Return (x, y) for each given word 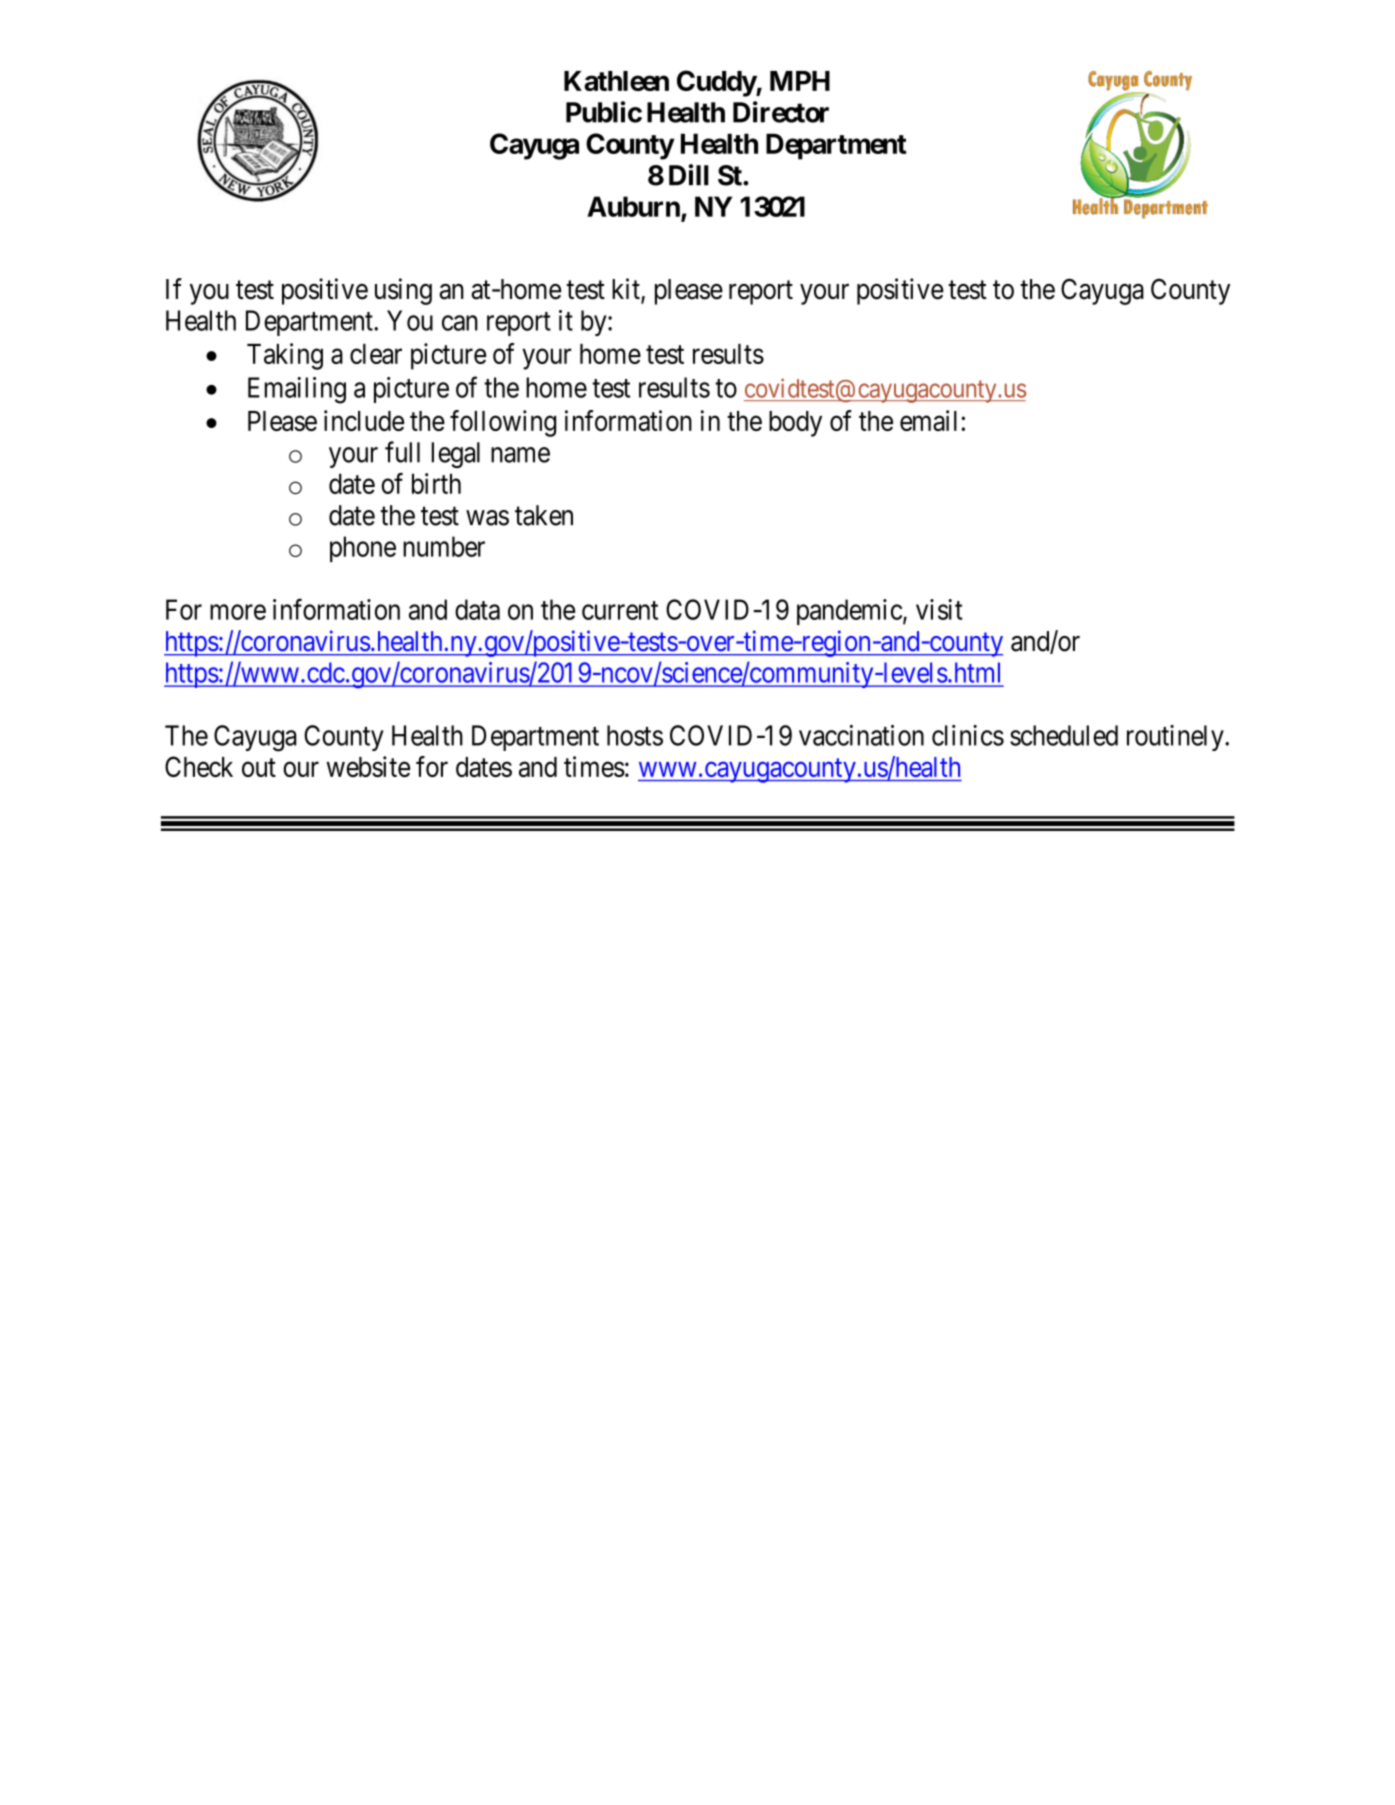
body (795, 424)
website (368, 766)
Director (781, 112)
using (403, 291)
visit (939, 609)
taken (544, 515)
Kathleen (616, 81)
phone (363, 549)
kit (627, 290)
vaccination (861, 735)
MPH (800, 81)
